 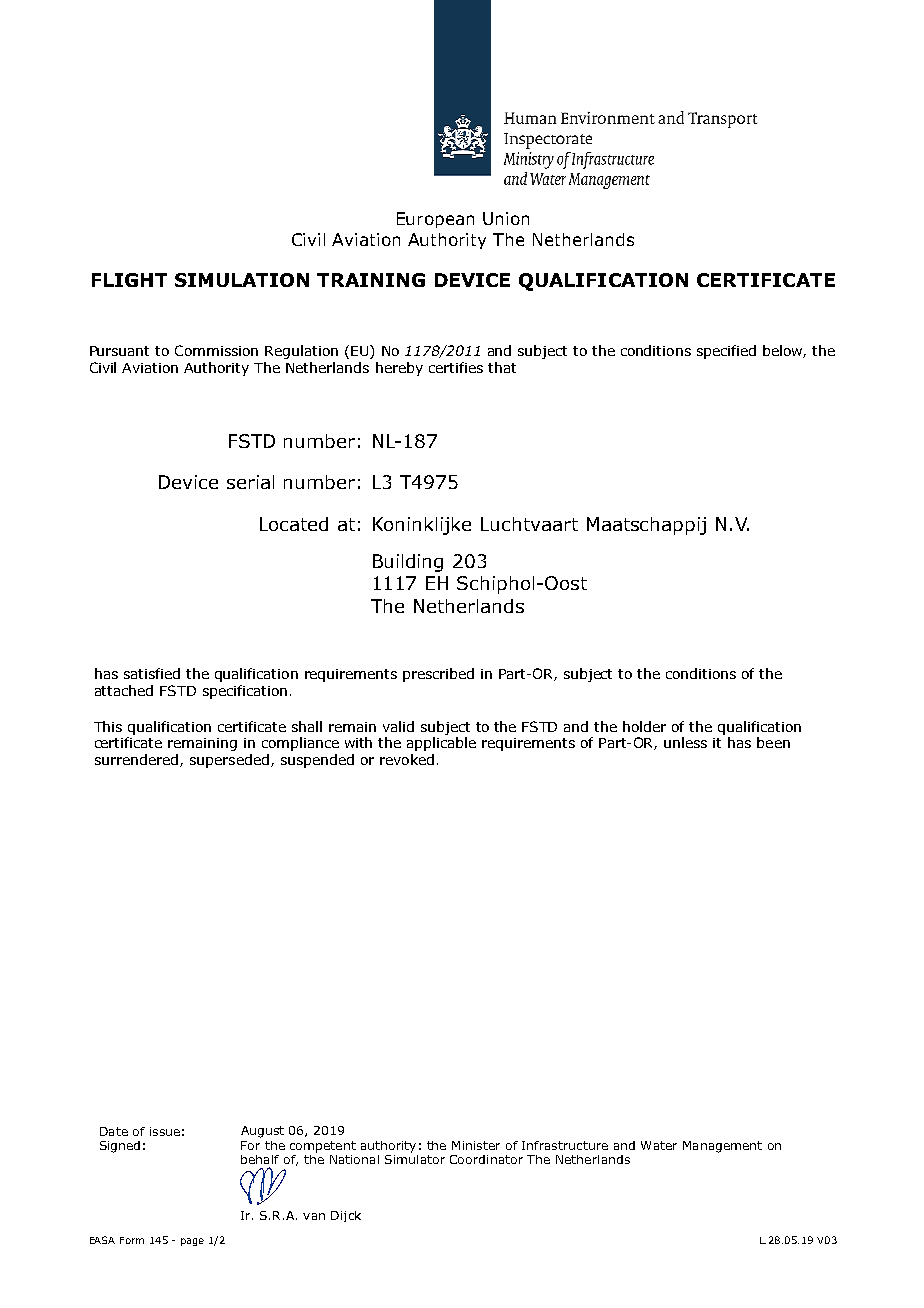 What do you see at coordinates (476, 1145) in the screenshot?
I see `Minister` at bounding box center [476, 1145].
